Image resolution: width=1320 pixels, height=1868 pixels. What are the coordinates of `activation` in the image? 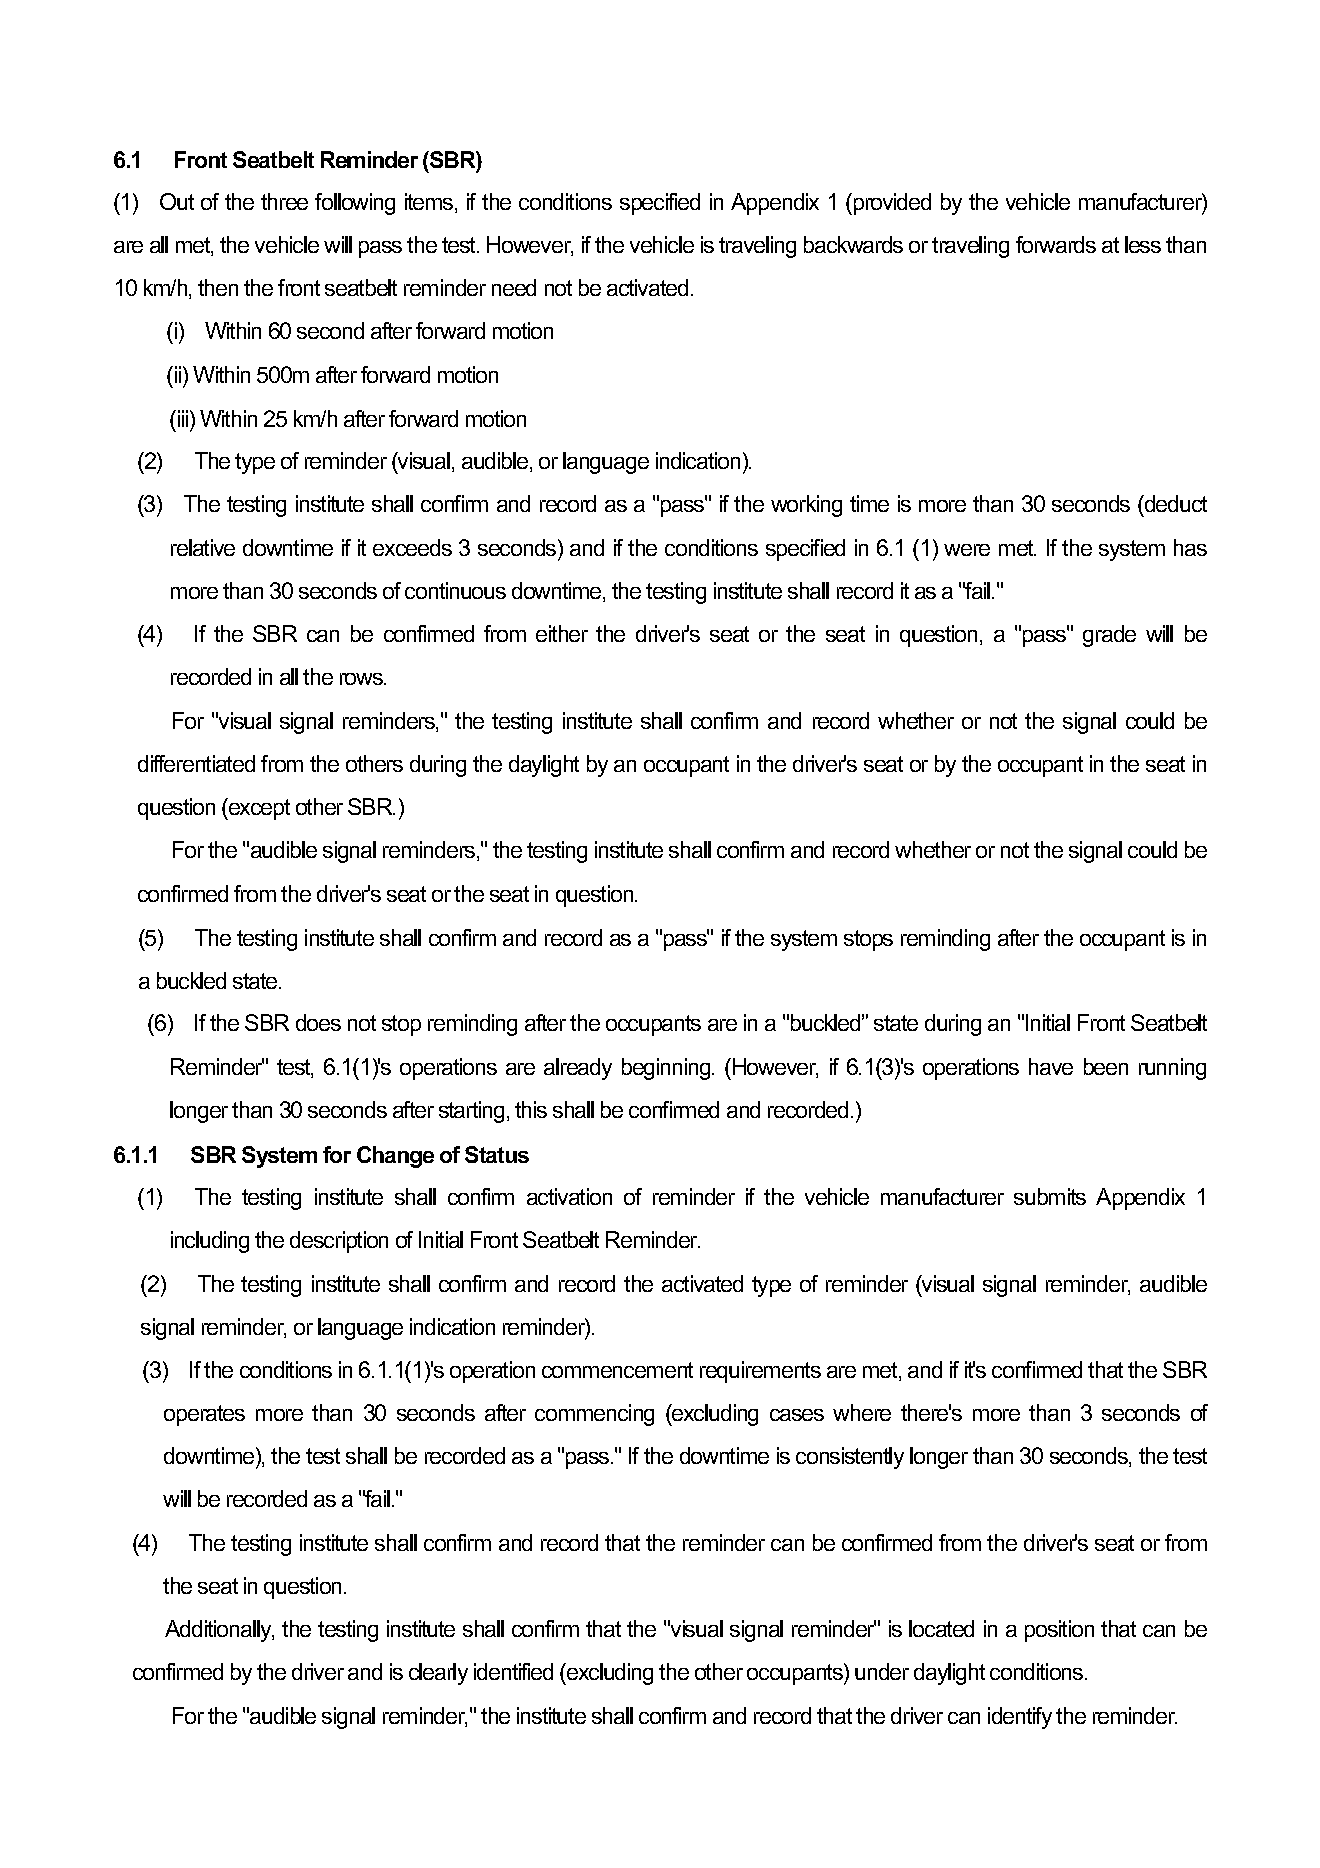 It's located at (569, 1196).
